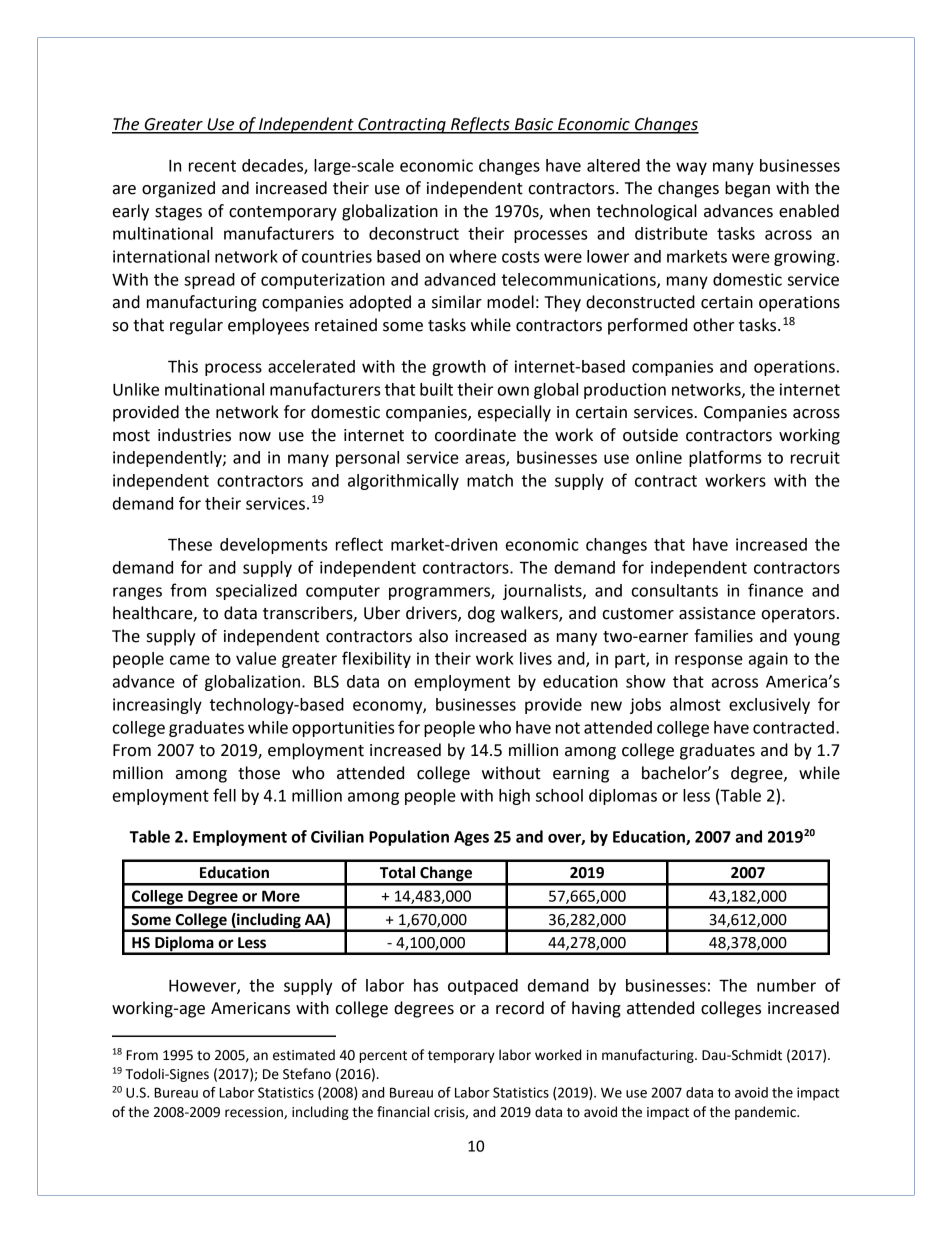 This document has width=952, height=1233. Describe the element at coordinates (747, 189) in the document. I see `began` at that location.
